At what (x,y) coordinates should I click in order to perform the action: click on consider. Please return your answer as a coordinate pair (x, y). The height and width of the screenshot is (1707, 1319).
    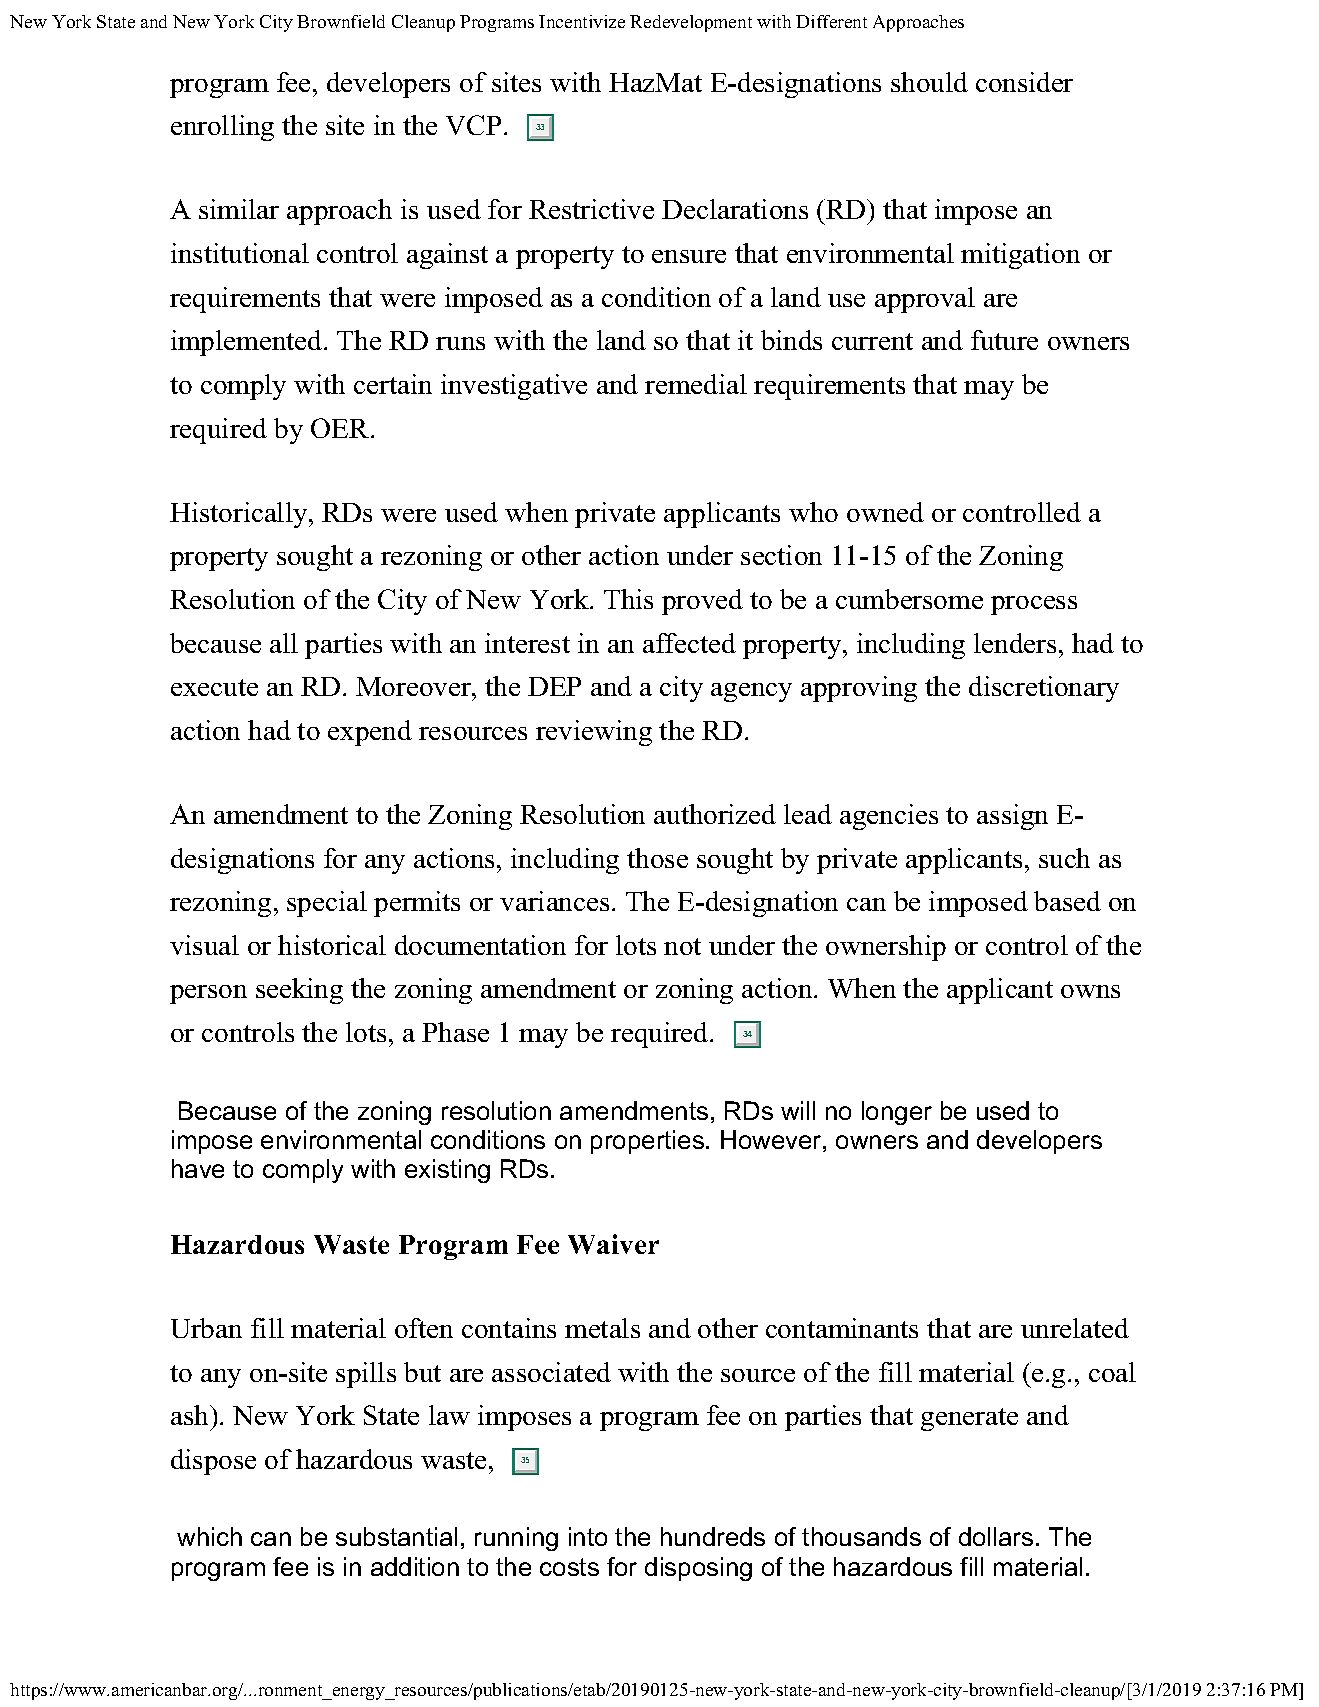
    Looking at the image, I should click on (1024, 82).
